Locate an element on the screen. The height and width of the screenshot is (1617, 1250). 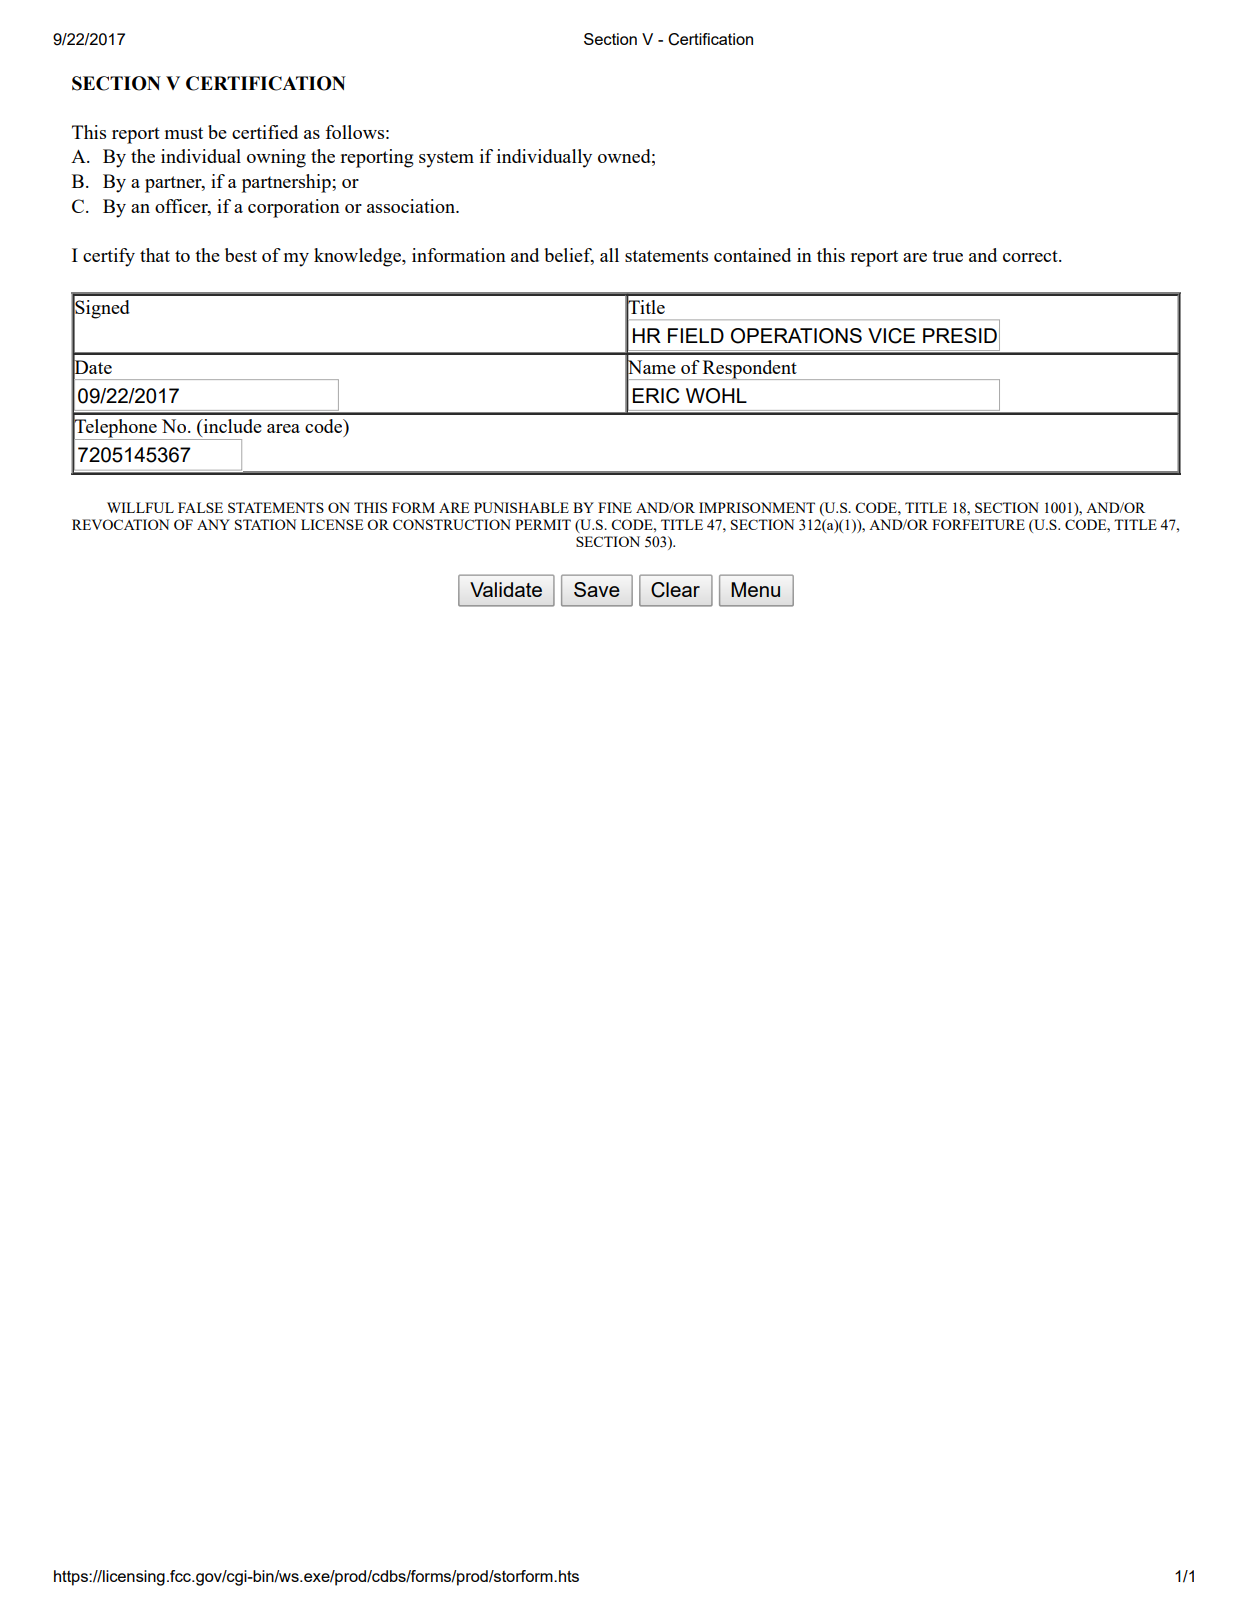
FIELD is located at coordinates (696, 335).
